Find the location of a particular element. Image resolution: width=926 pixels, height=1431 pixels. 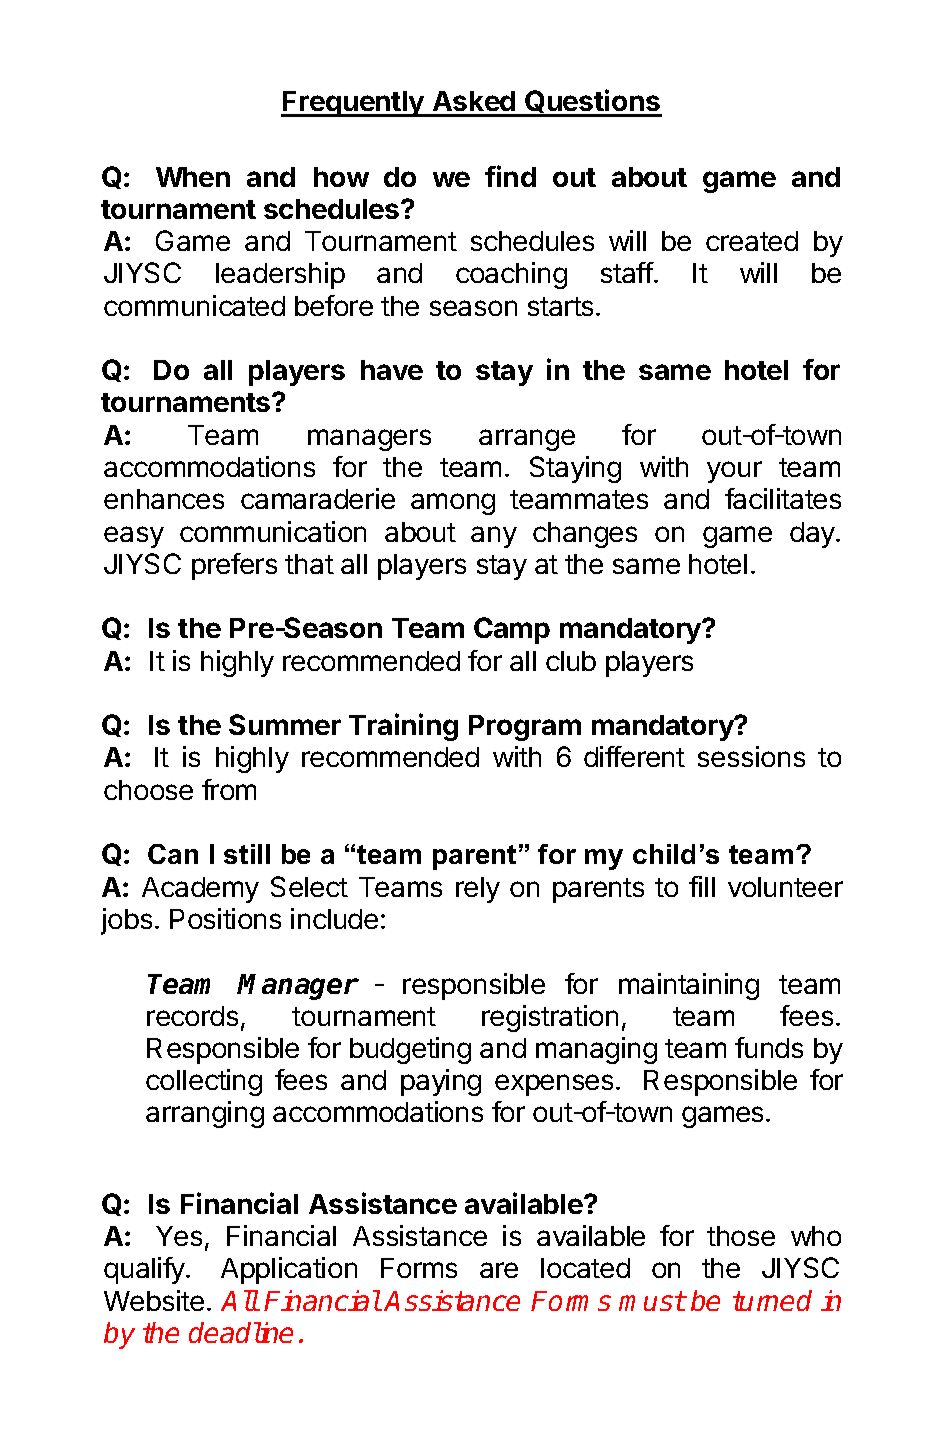

find is located at coordinates (510, 176).
